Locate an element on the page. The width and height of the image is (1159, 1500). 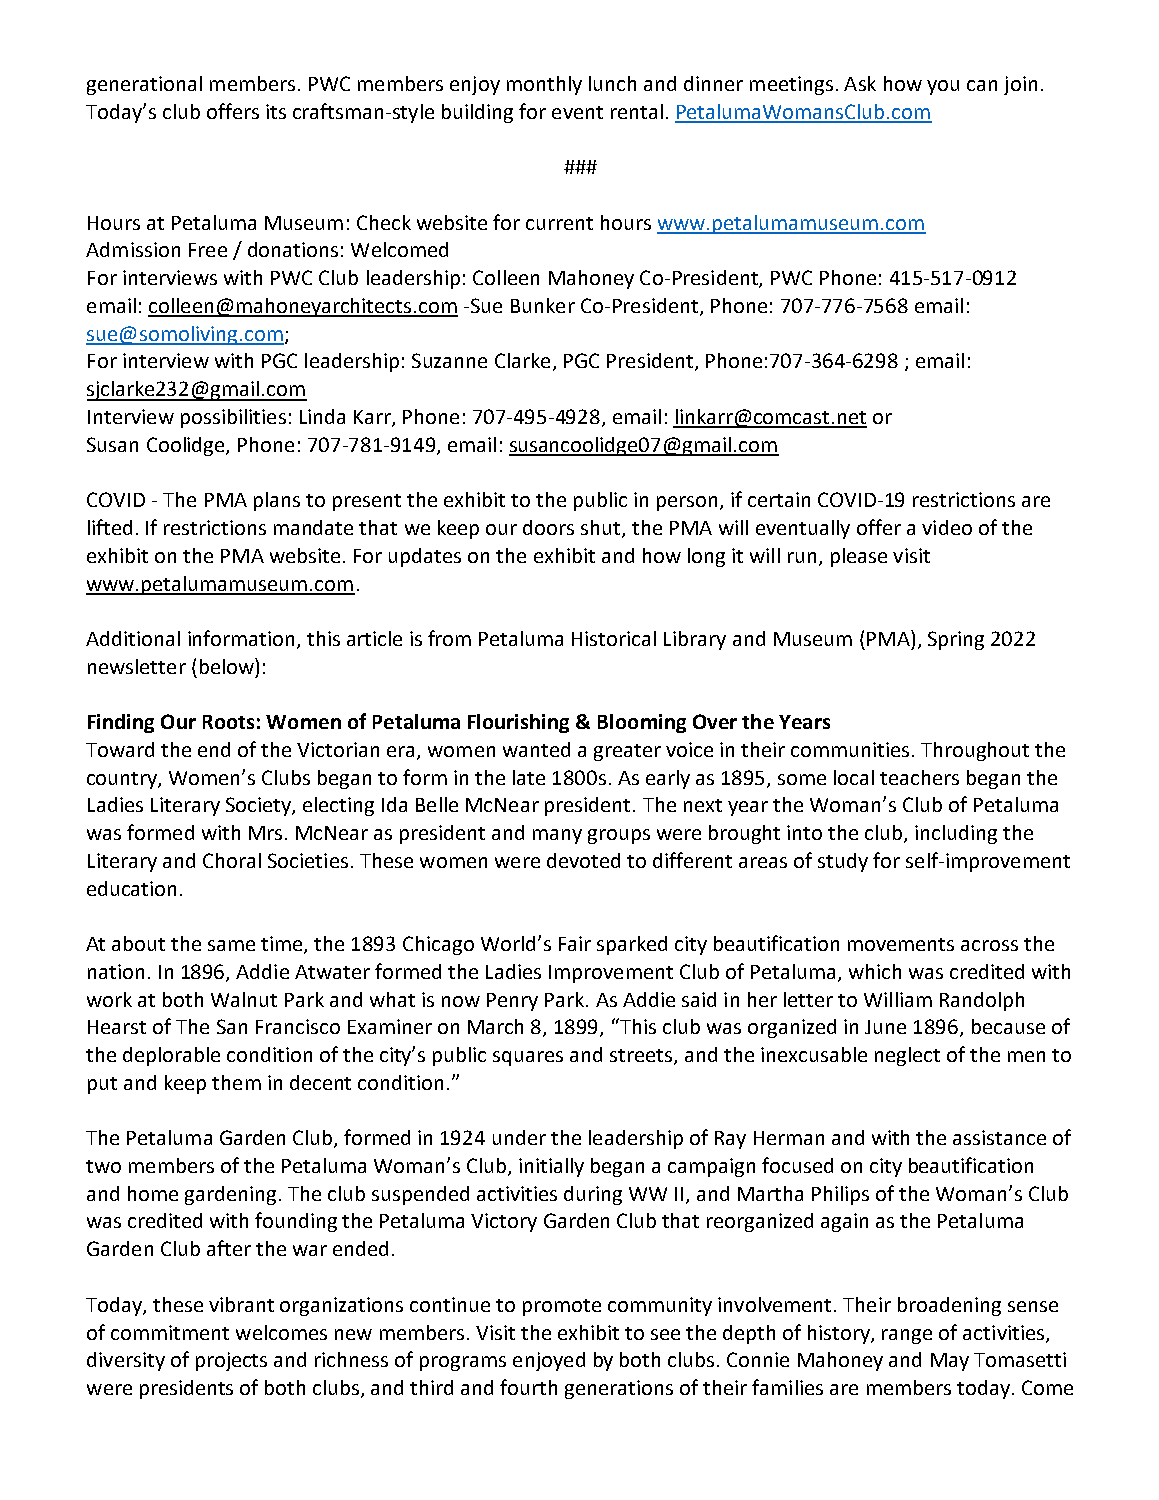
movements is located at coordinates (901, 944).
